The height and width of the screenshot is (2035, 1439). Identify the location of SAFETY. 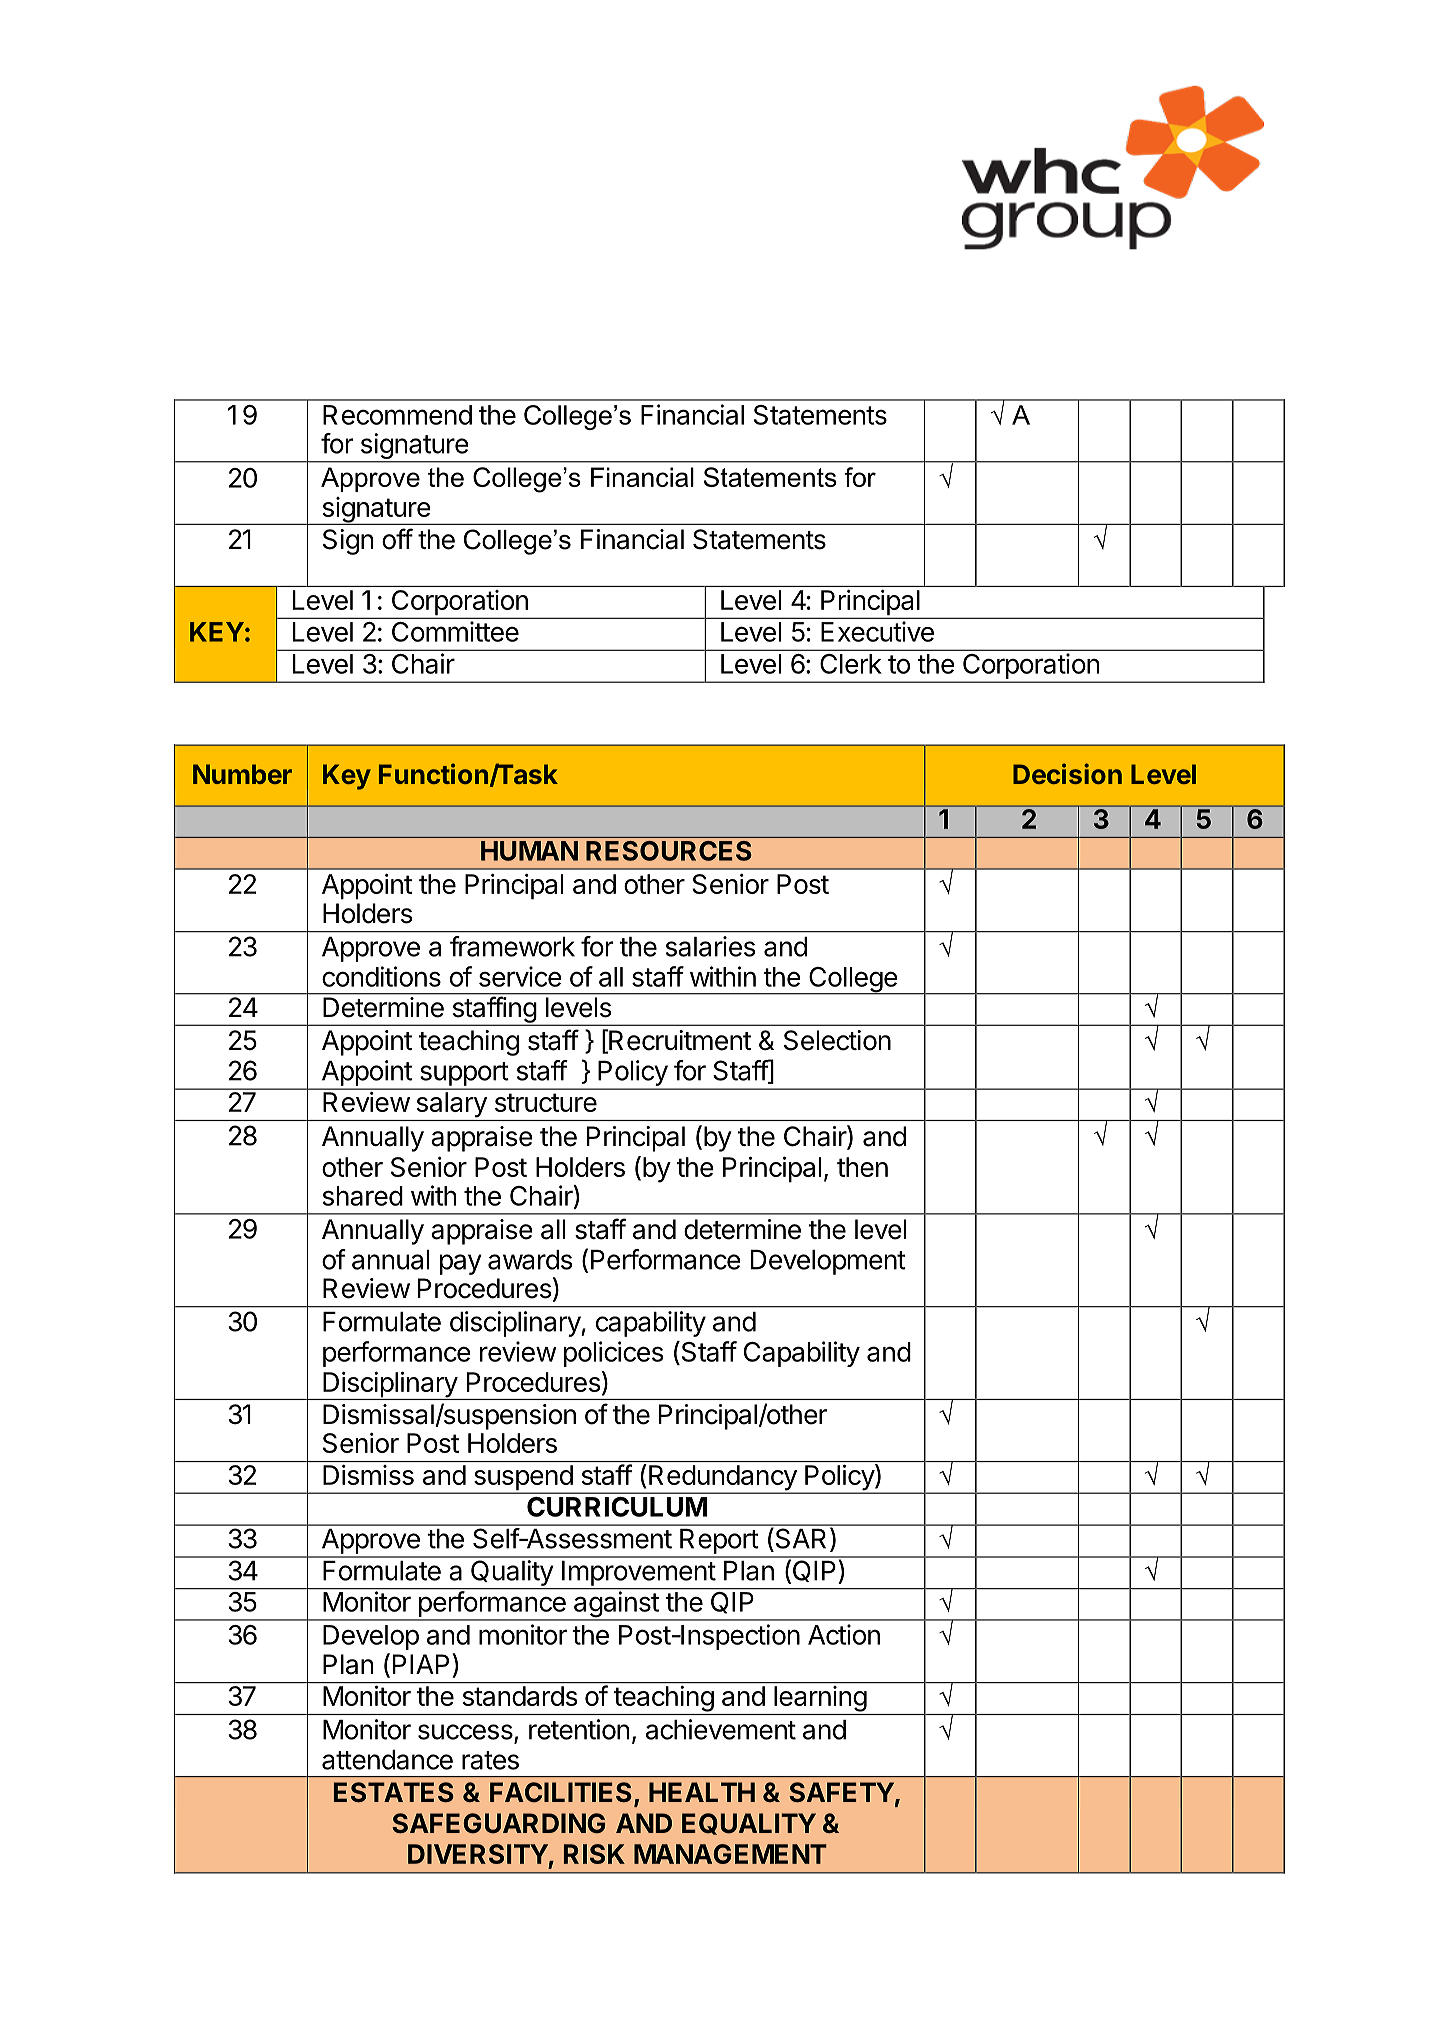
(841, 1792).
